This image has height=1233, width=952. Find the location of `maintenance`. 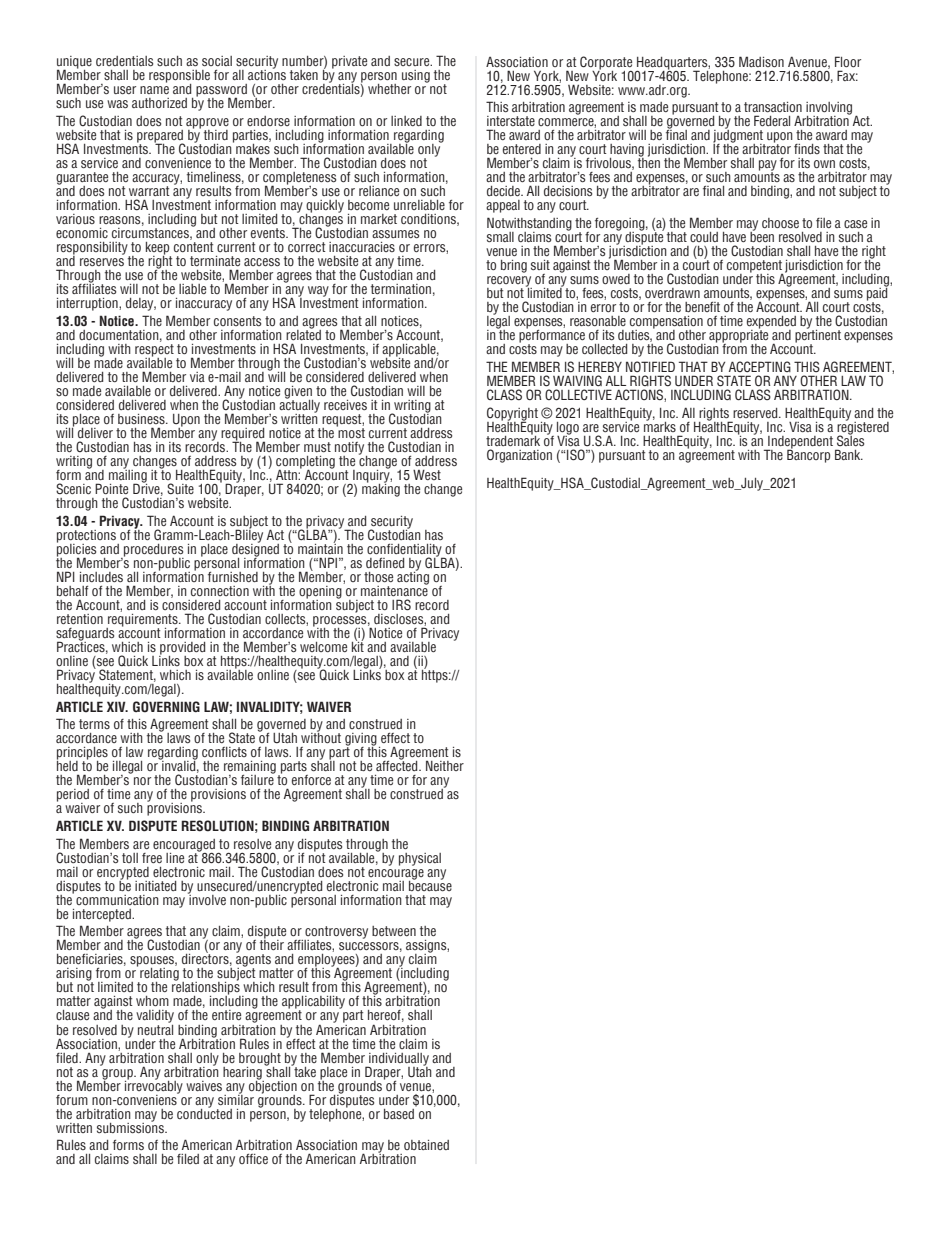

maintenance is located at coordinates (395, 589).
